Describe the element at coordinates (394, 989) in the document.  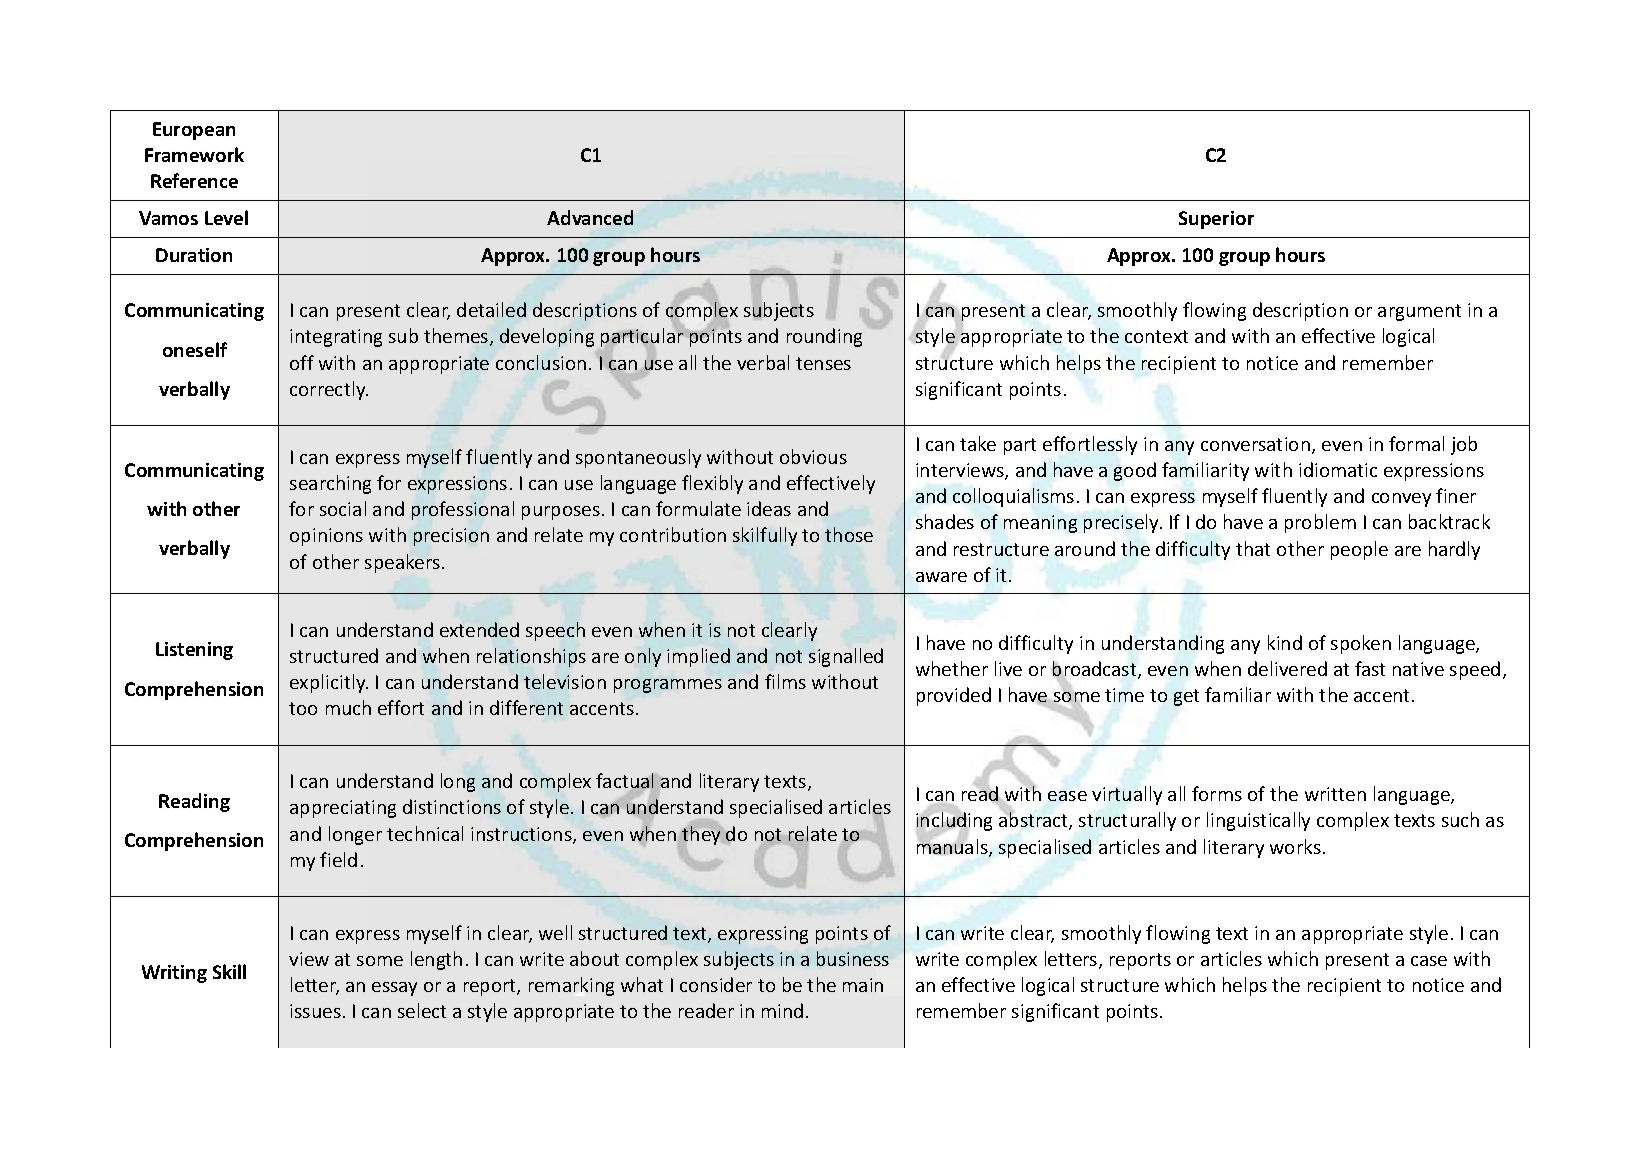
I see `essay` at that location.
